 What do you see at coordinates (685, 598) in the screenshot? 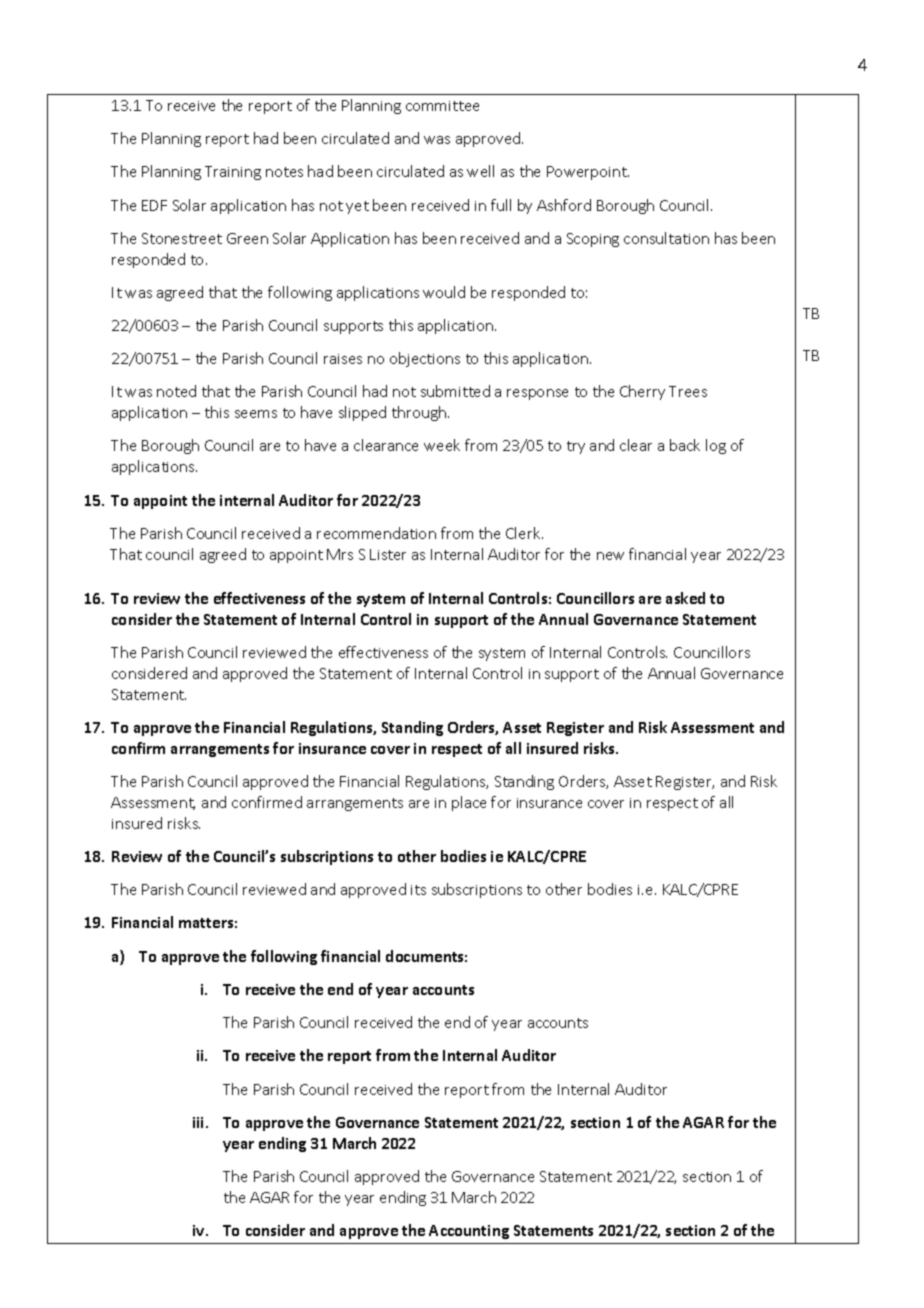
I see `asked` at bounding box center [685, 598].
